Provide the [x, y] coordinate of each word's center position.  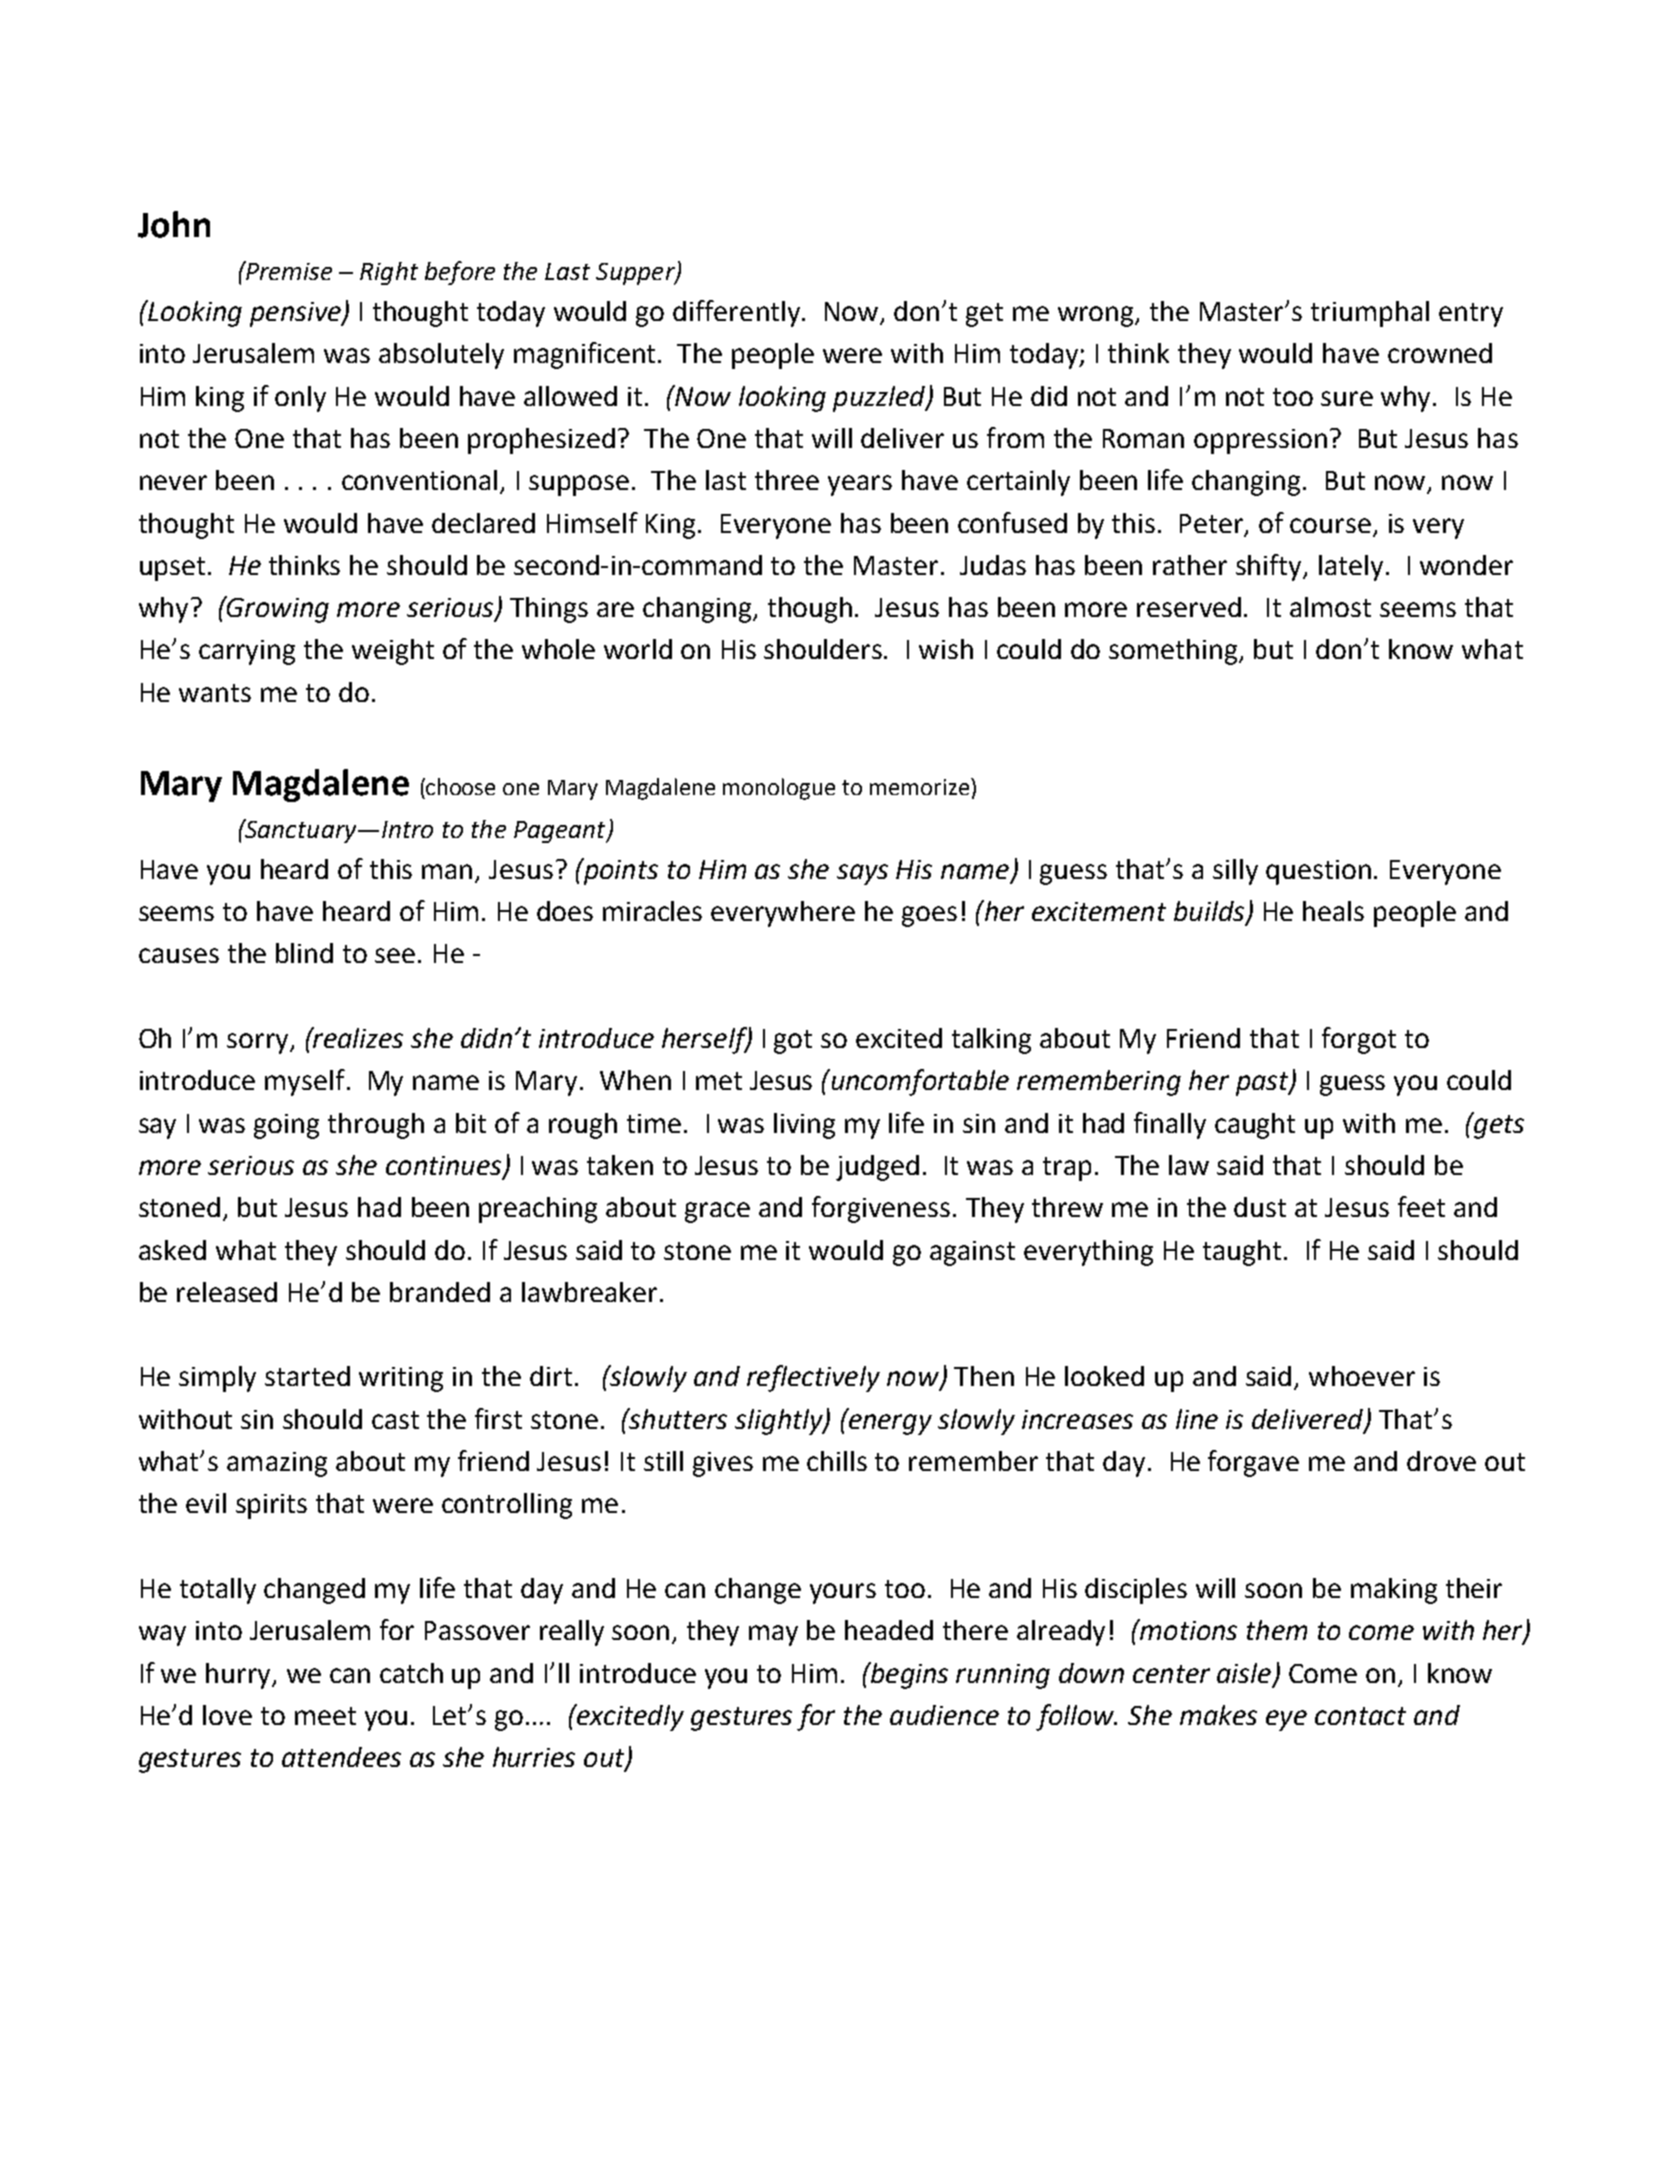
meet [325, 1716]
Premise [288, 270]
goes [929, 916]
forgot [1359, 1040]
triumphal [1370, 314]
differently [738, 313]
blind [304, 953]
